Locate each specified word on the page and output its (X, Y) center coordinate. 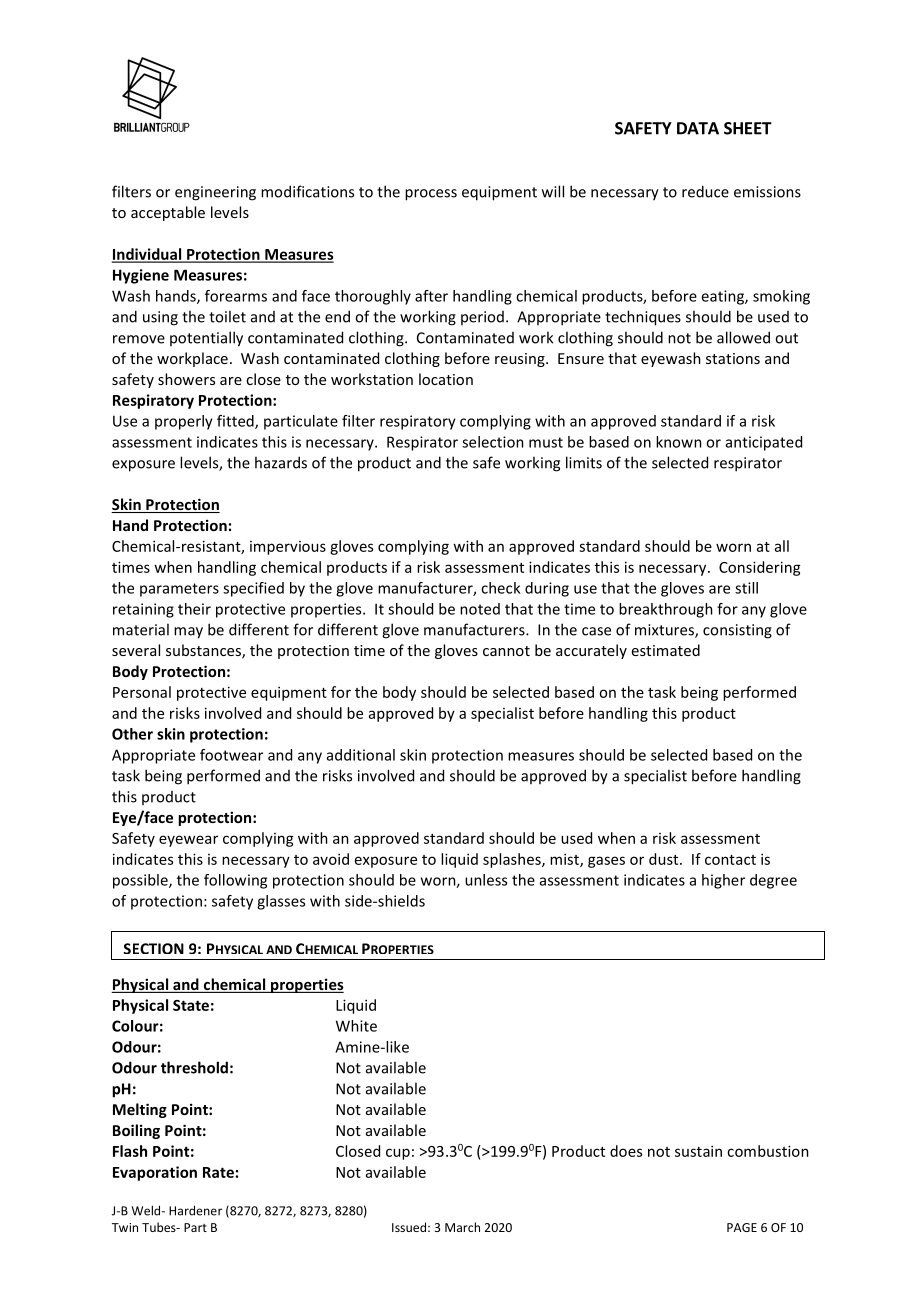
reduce (705, 191)
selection (493, 442)
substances (204, 651)
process (431, 195)
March (462, 1227)
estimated (666, 650)
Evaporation (155, 1173)
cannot (506, 651)
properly (184, 422)
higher (723, 881)
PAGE (742, 1227)
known (679, 442)
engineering (215, 193)
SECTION (153, 948)
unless (486, 880)
